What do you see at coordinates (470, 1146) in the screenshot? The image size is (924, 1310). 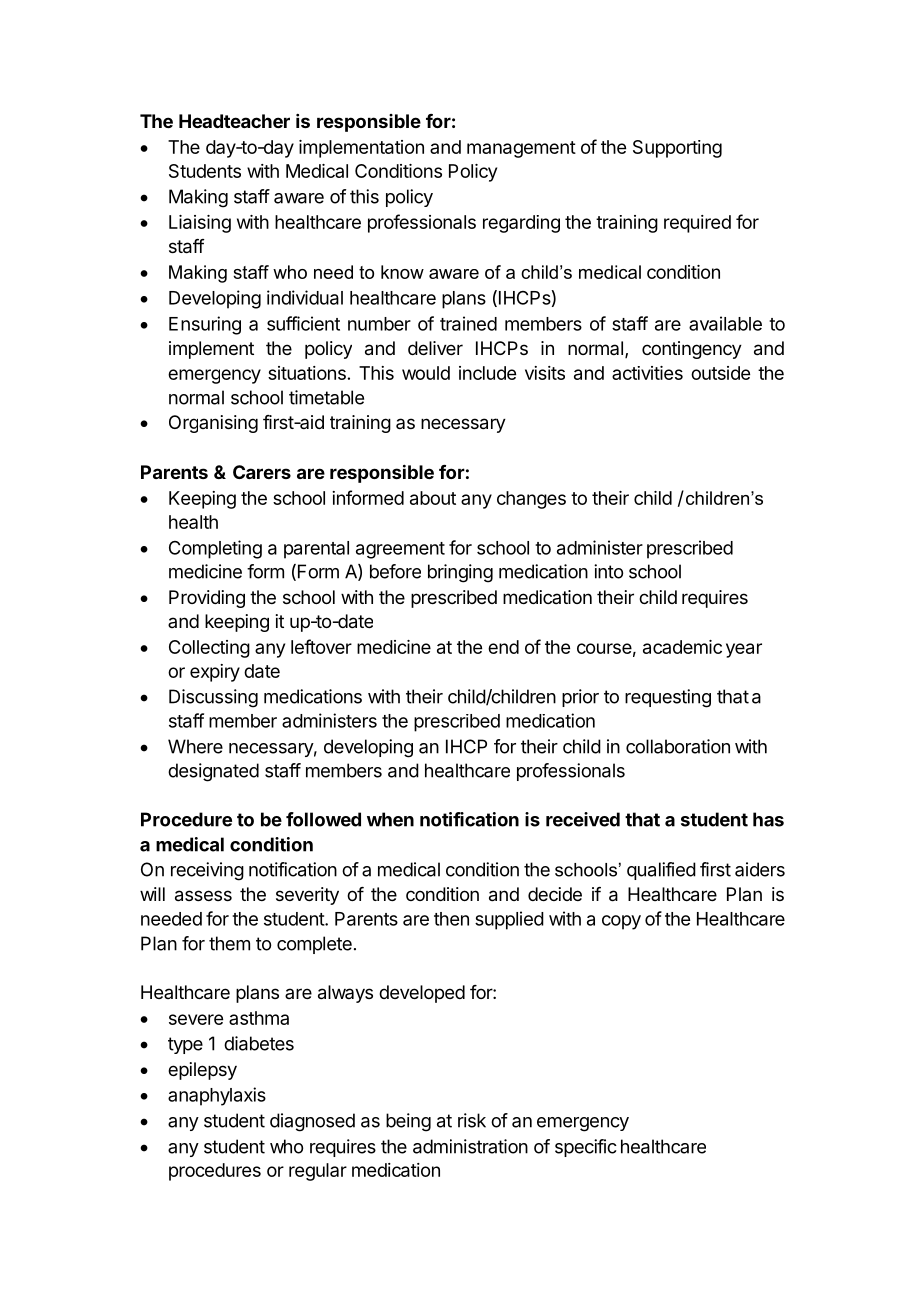 I see `administration` at bounding box center [470, 1146].
